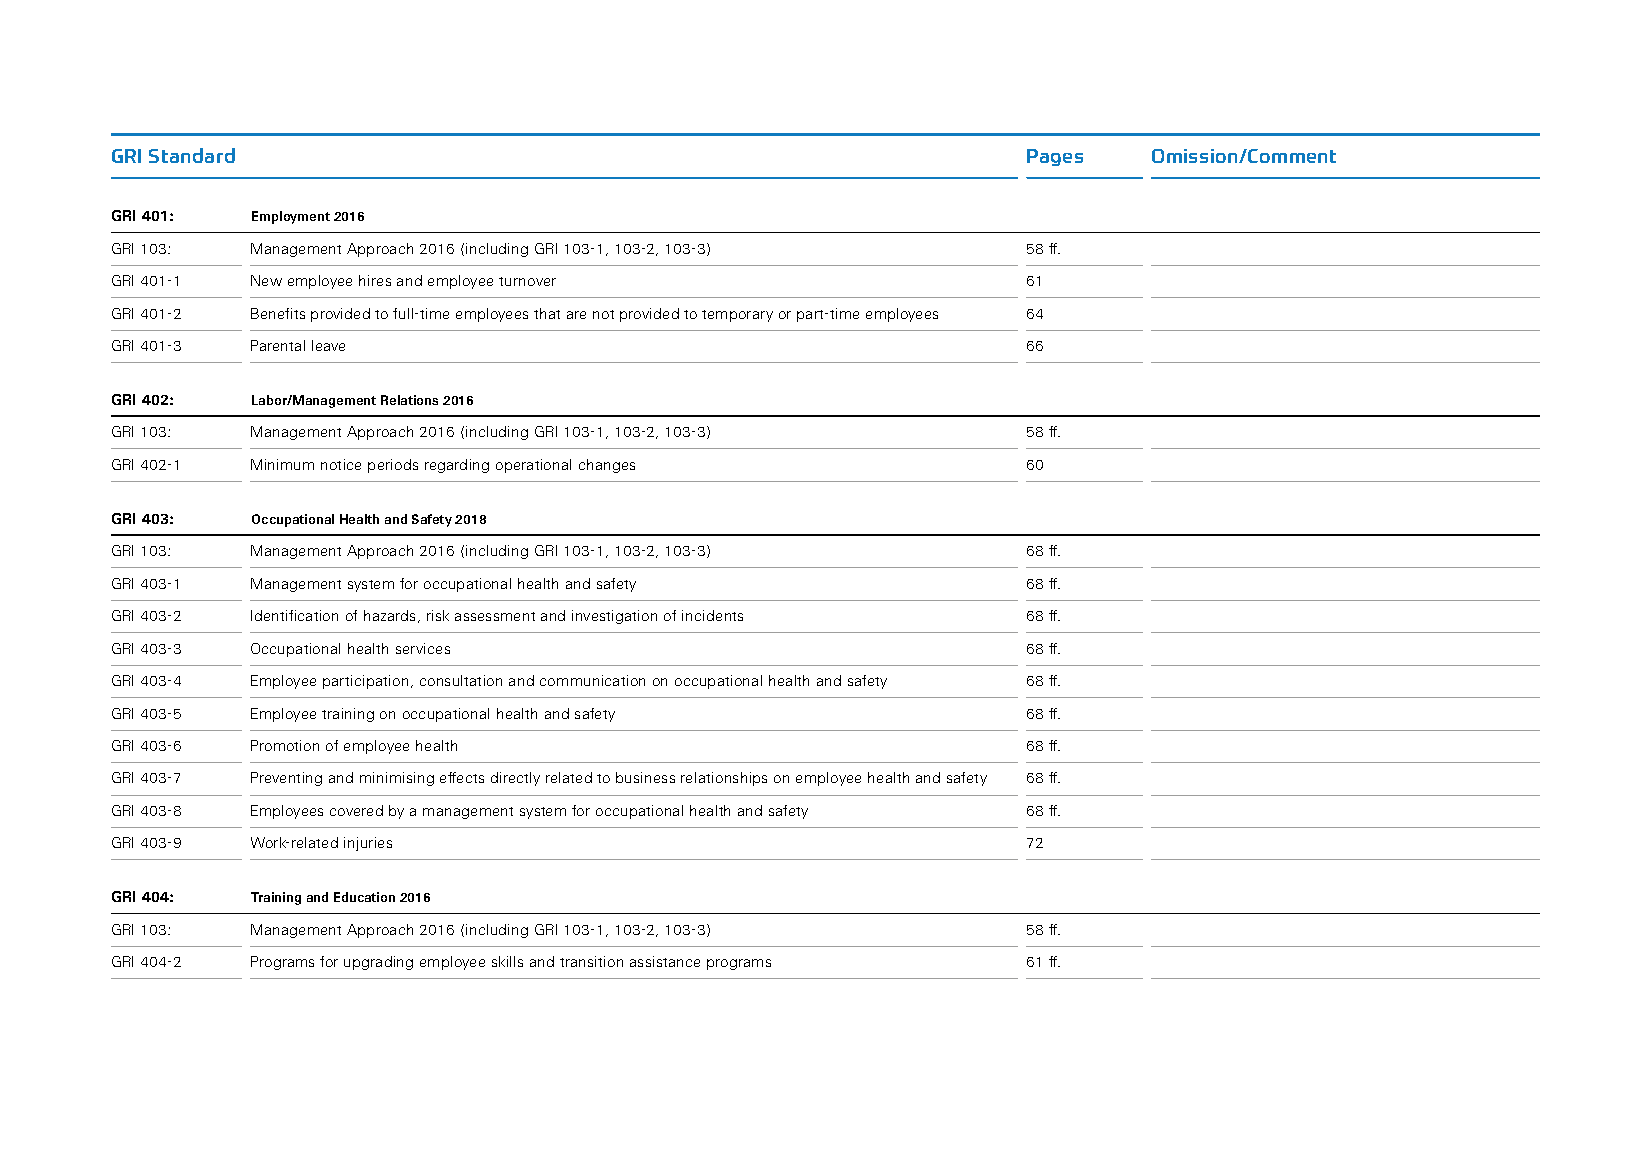 The image size is (1651, 1167). Describe the element at coordinates (378, 963) in the screenshot. I see `upgrading` at that location.
